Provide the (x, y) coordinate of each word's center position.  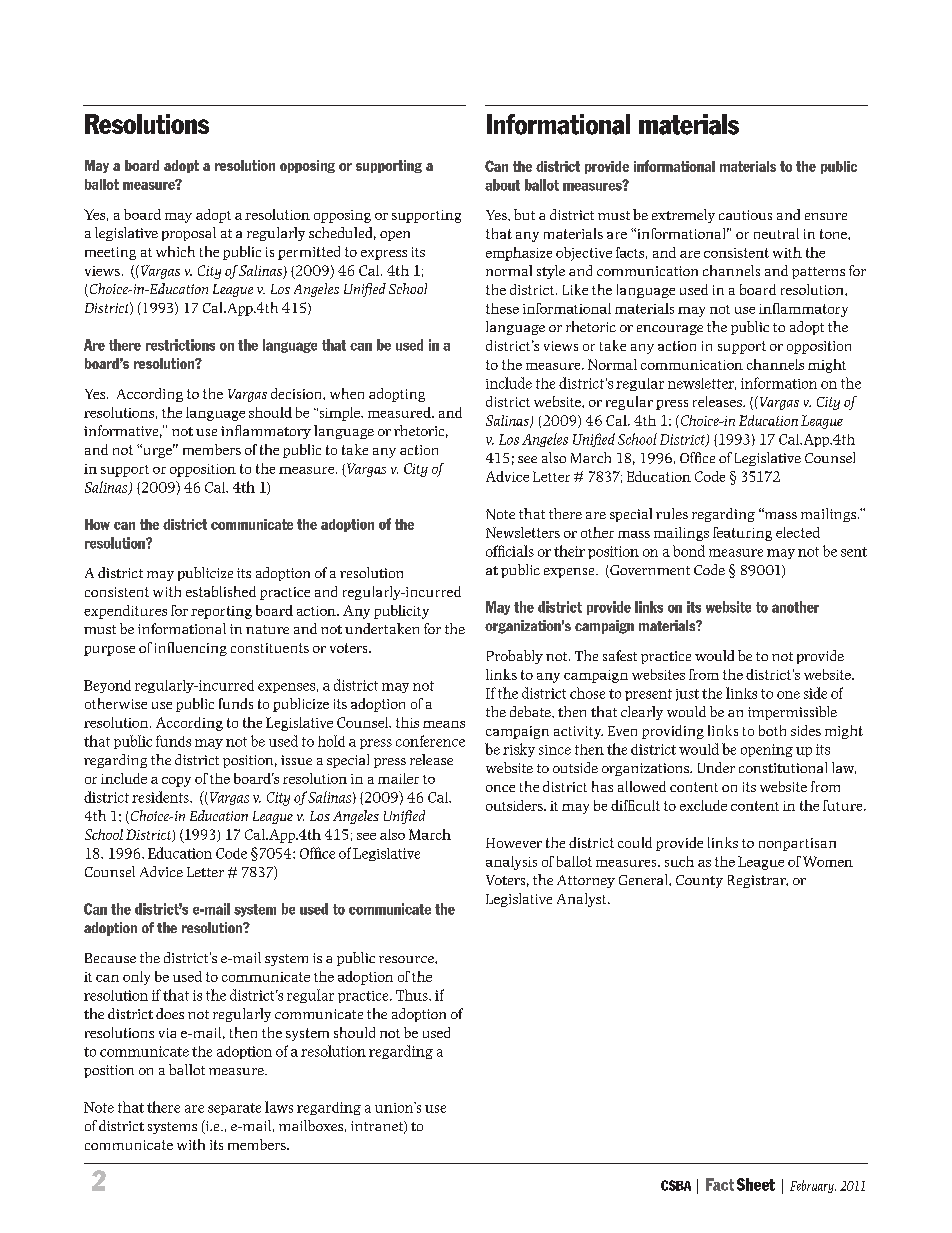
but (524, 214)
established (221, 591)
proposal (189, 234)
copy (176, 782)
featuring (742, 534)
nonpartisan (797, 844)
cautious (745, 215)
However (514, 843)
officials (510, 551)
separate (234, 1109)
